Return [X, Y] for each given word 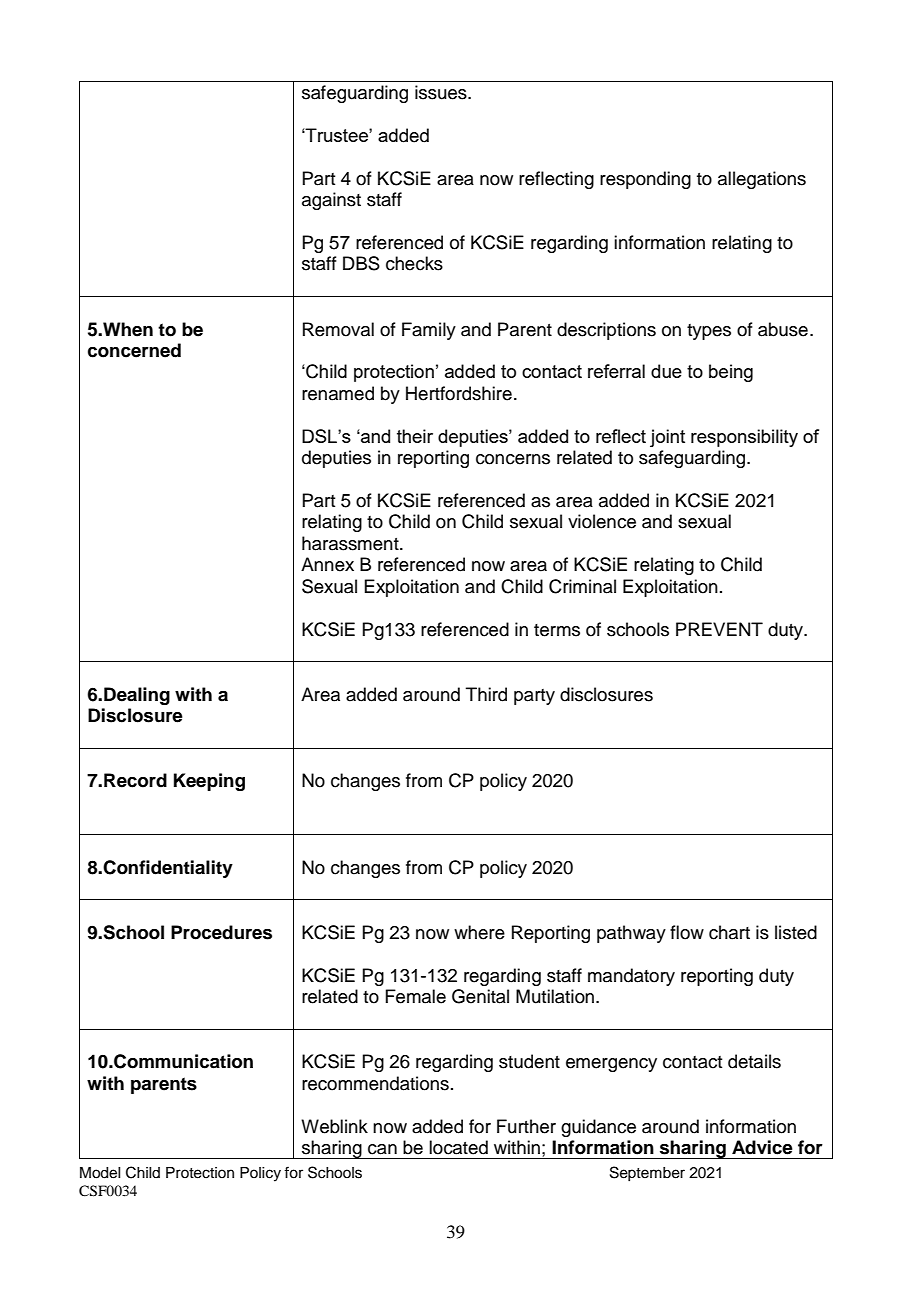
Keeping [209, 782]
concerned [134, 350]
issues [442, 92]
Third [486, 694]
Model [100, 1173]
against [331, 201]
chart [729, 932]
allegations [762, 180]
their [415, 436]
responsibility [744, 438]
